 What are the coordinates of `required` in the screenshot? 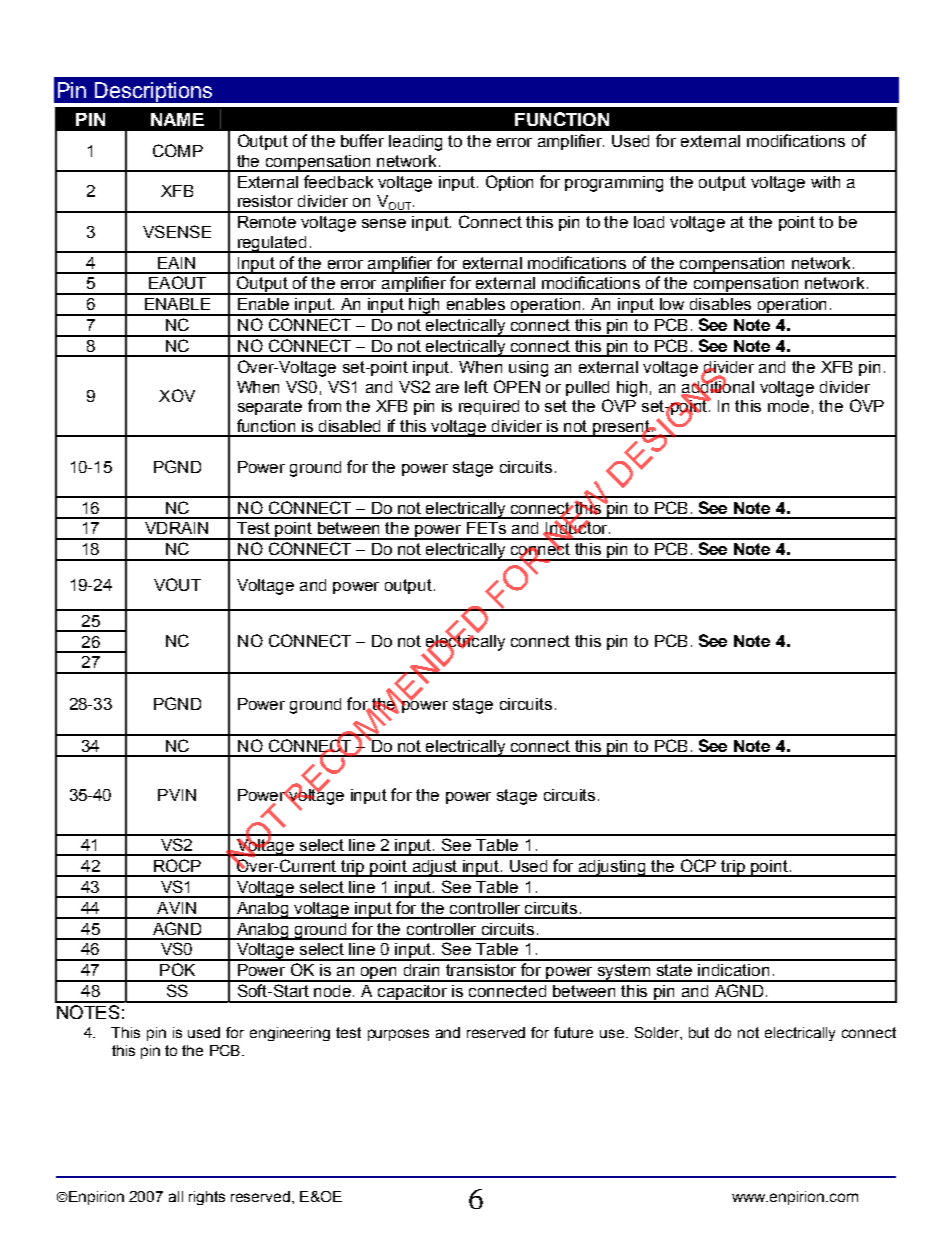 It's located at (489, 407).
